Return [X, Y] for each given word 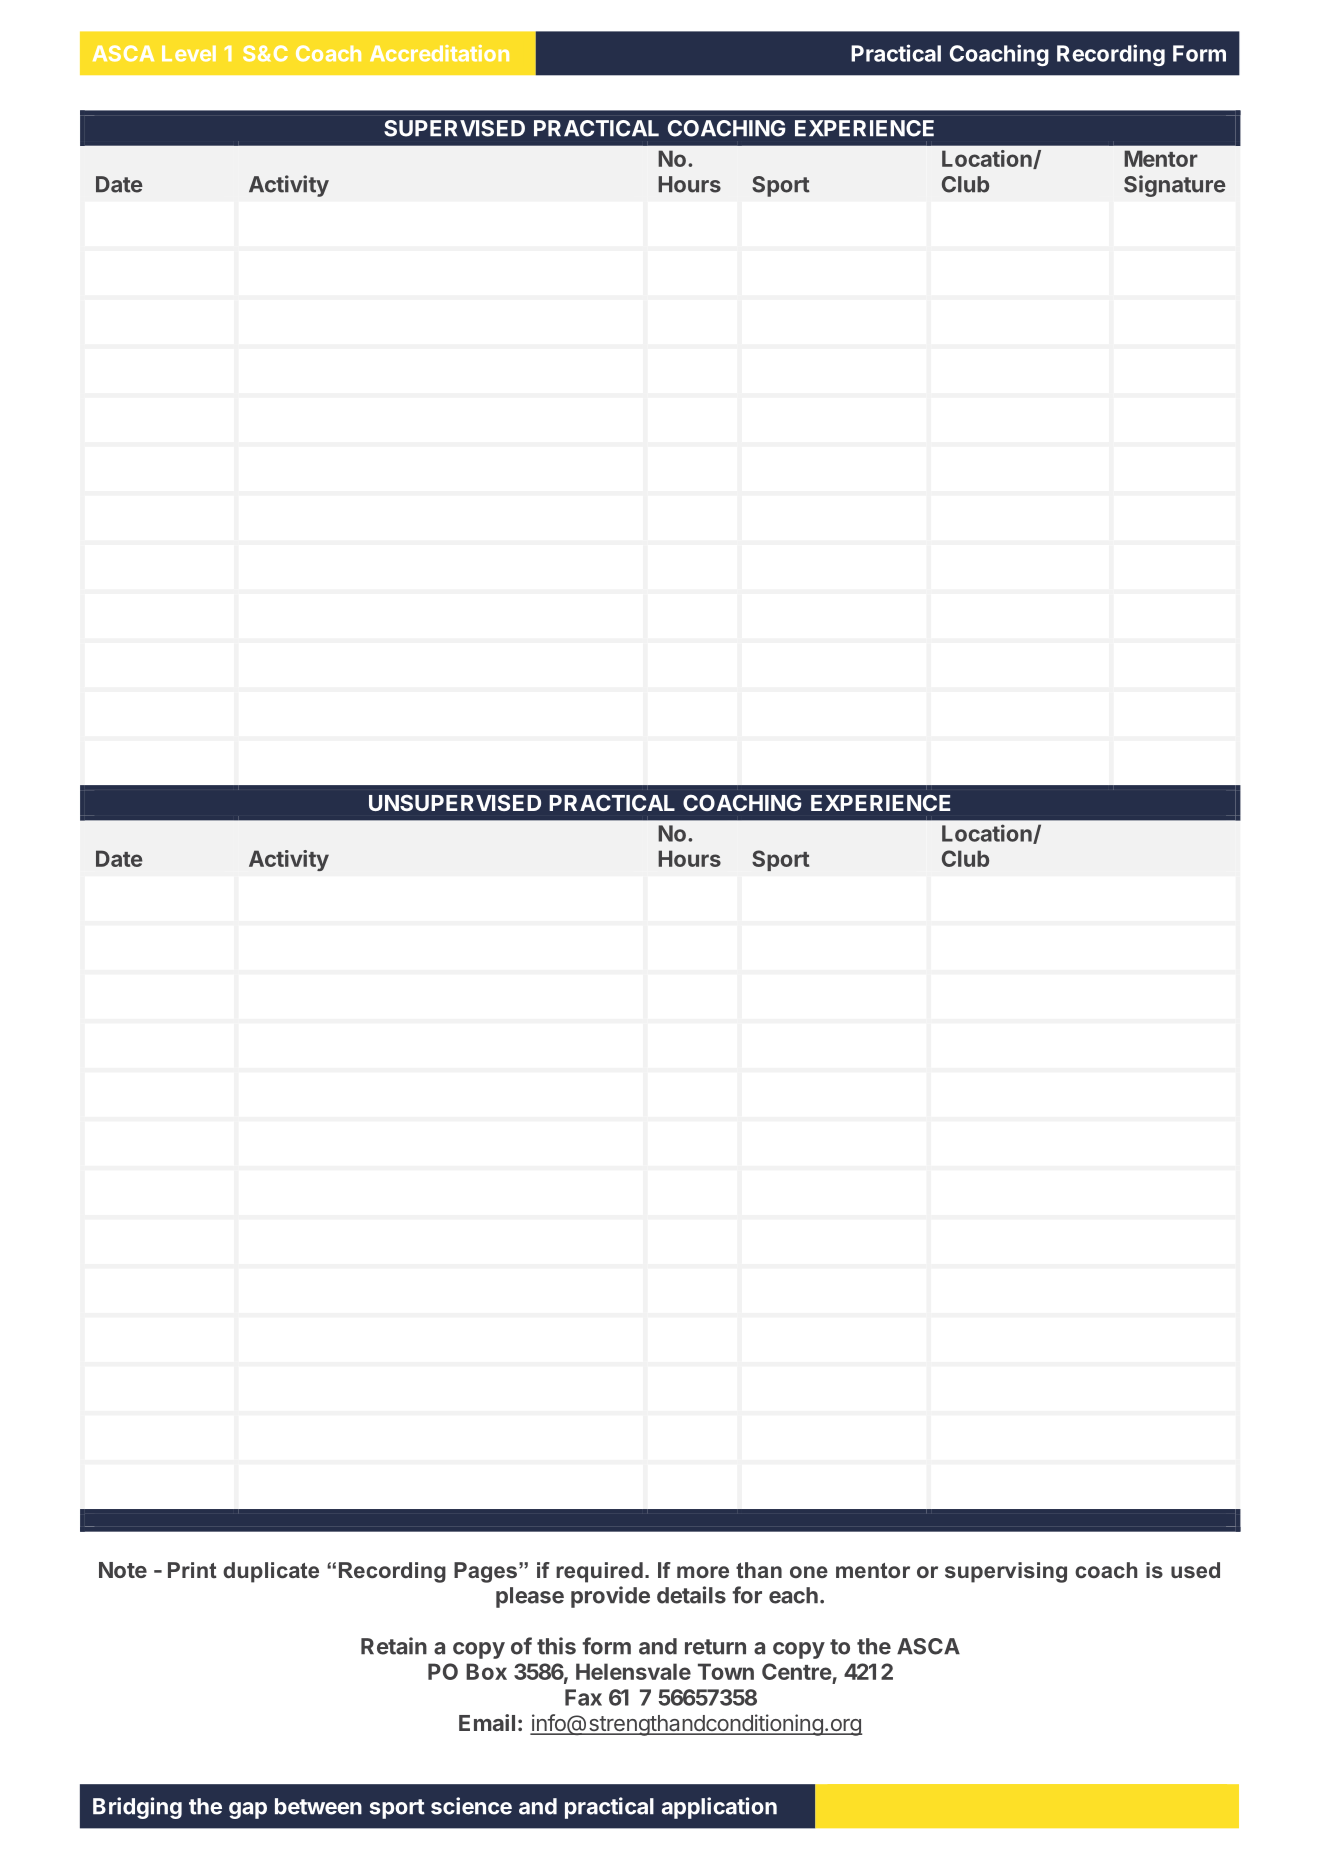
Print [192, 1570]
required [599, 1572]
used [1195, 1570]
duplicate [271, 1572]
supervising [1006, 1572]
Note [123, 1570]
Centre [797, 1671]
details [691, 1595]
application [719, 1808]
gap [248, 1810]
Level [189, 54]
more [703, 1572]
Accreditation [439, 53]
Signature [1175, 186]
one [809, 1572]
